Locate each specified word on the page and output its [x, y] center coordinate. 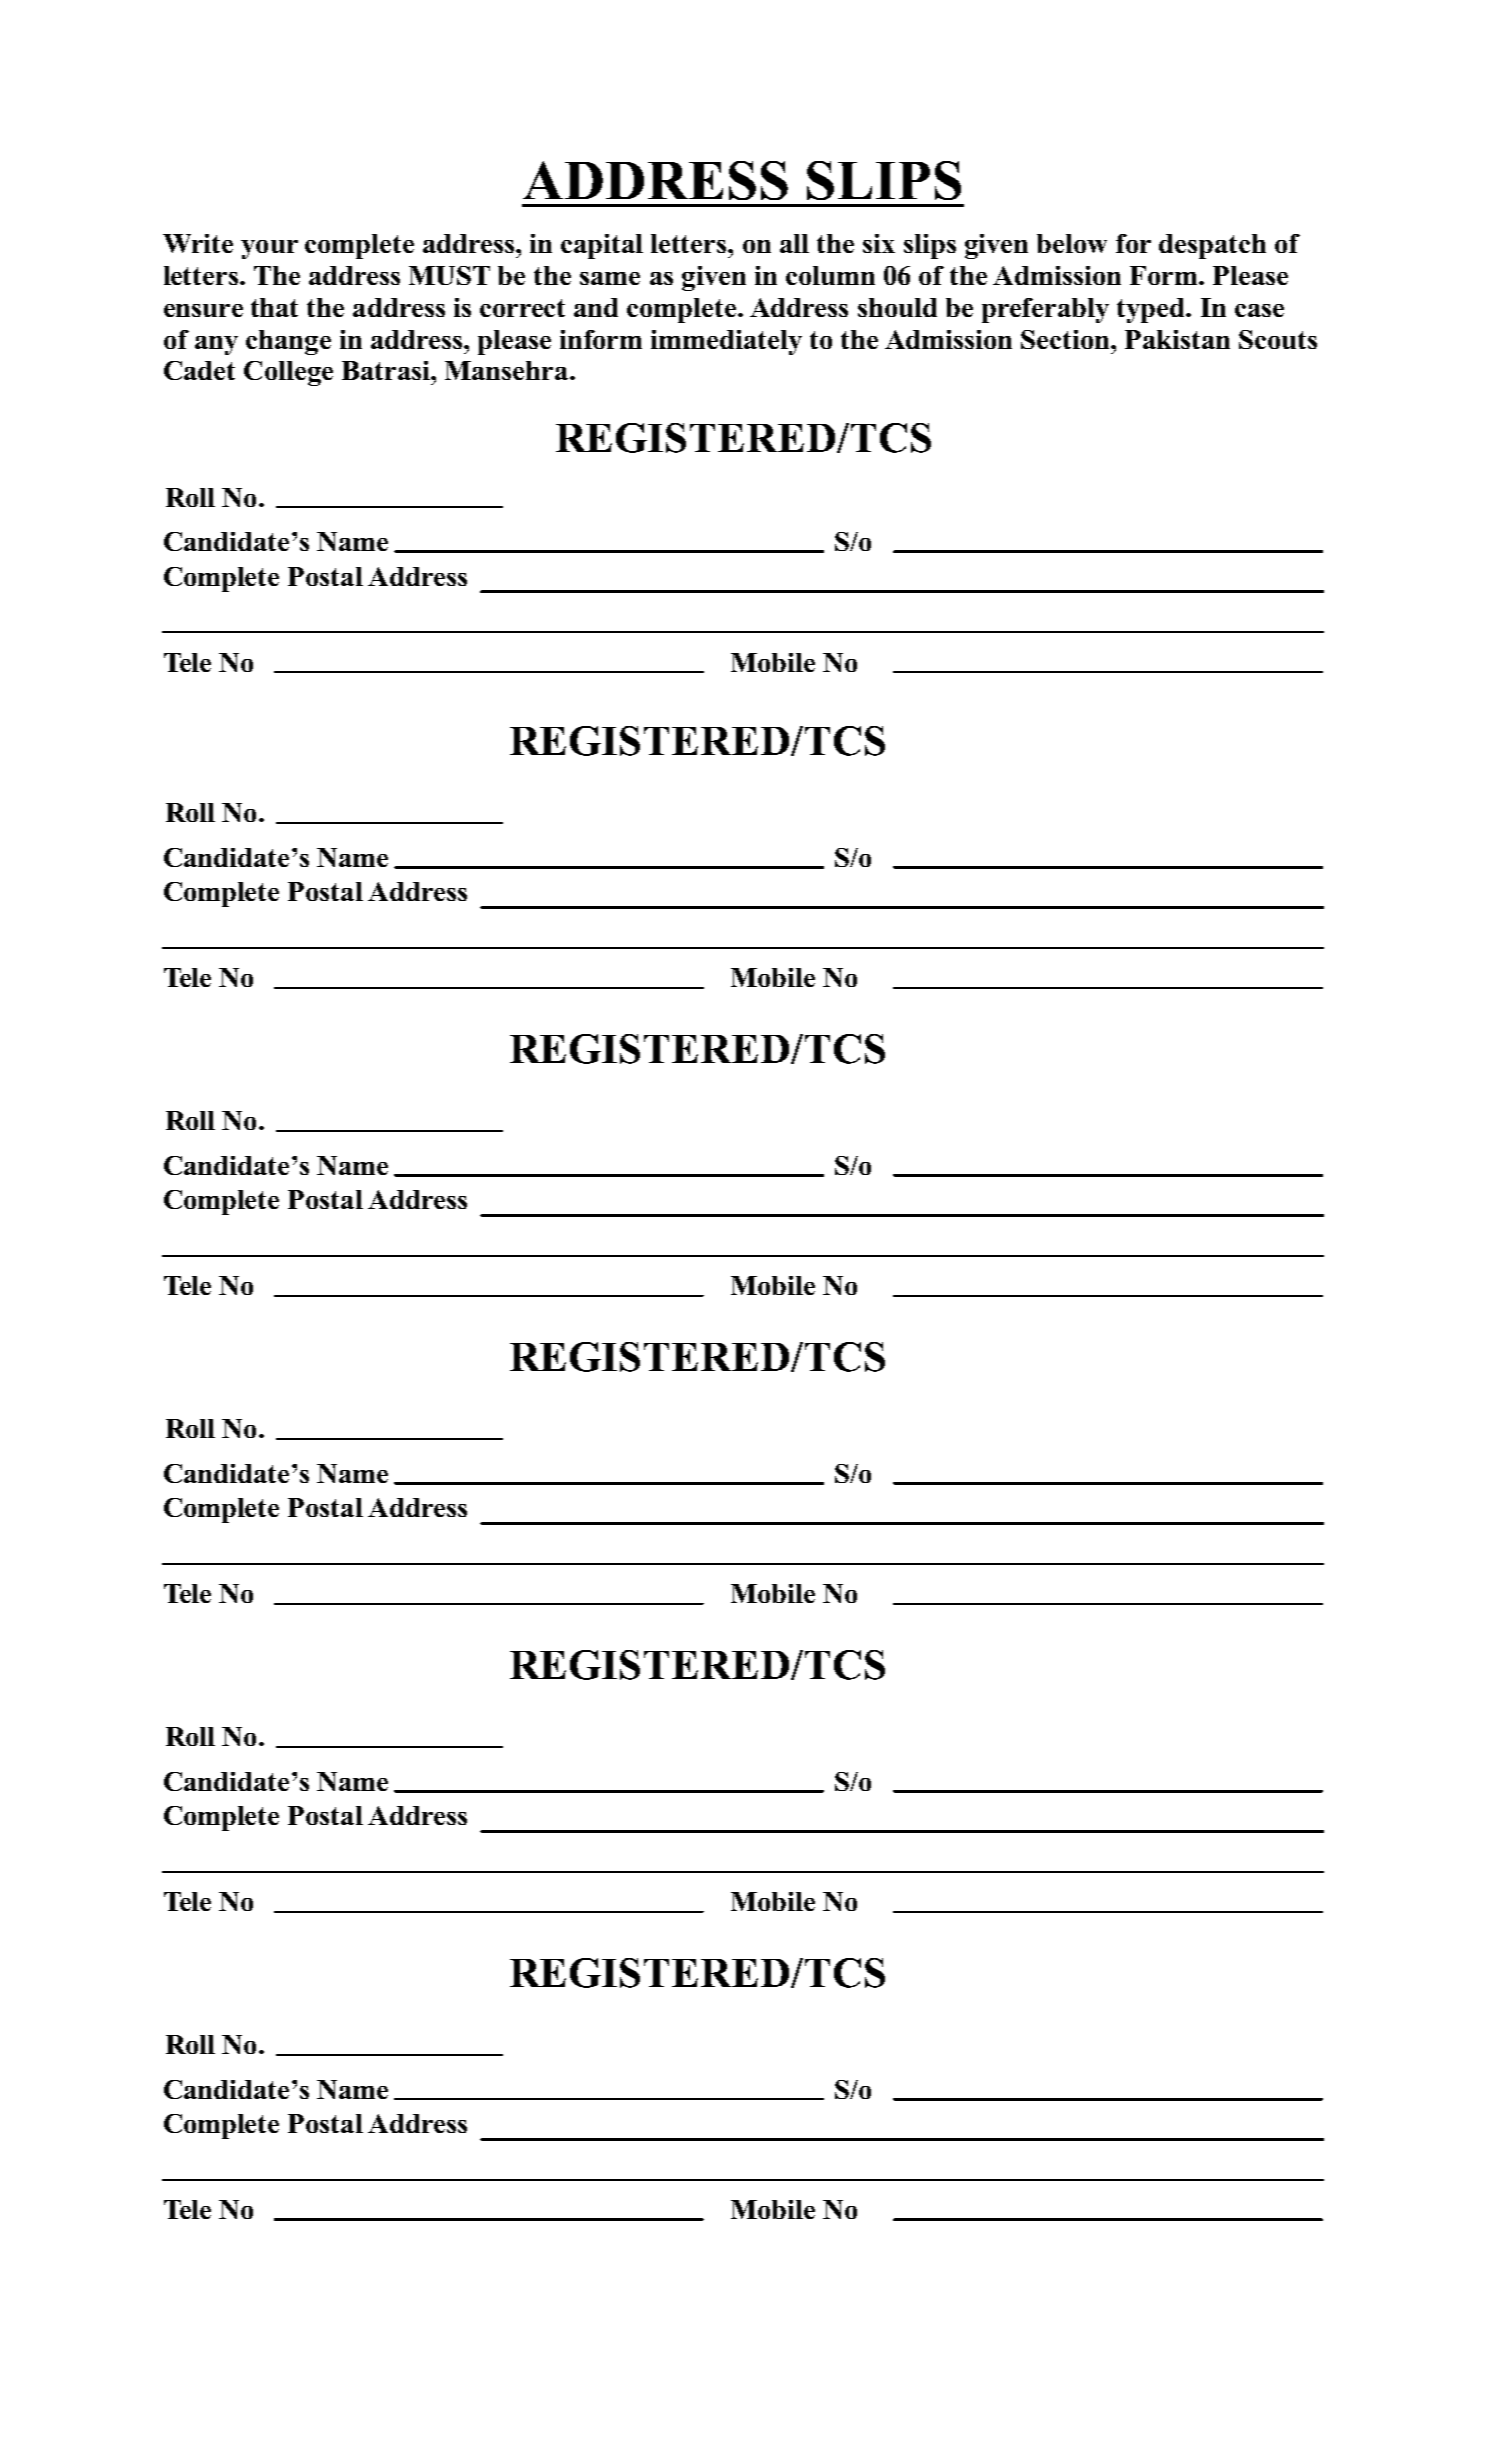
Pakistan [1177, 339]
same [610, 278]
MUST [449, 275]
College [288, 373]
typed [1152, 310]
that [274, 307]
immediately [726, 342]
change [288, 342]
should [897, 307]
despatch [1212, 246]
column [830, 275]
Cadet [199, 370]
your [269, 249]
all [794, 243]
